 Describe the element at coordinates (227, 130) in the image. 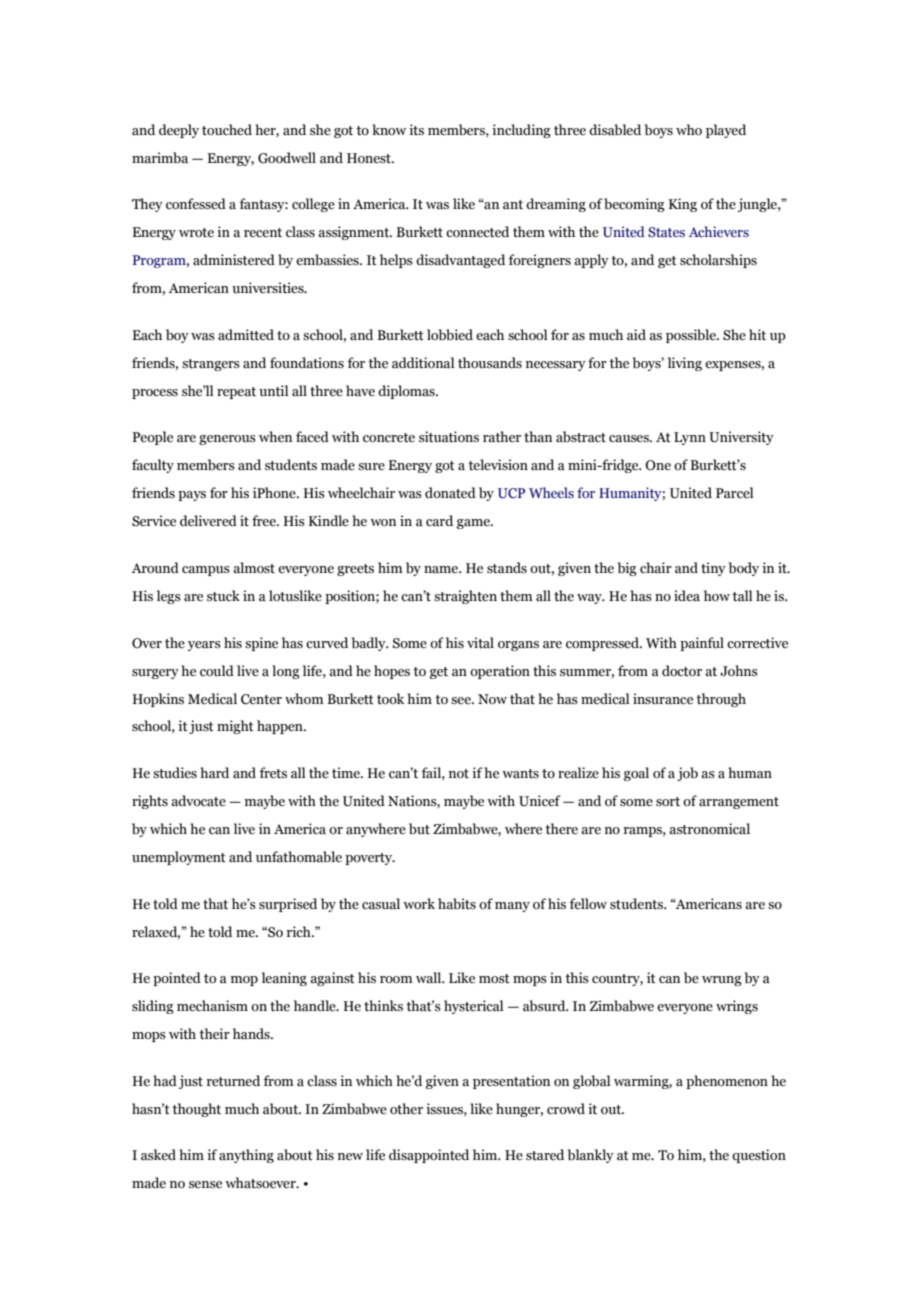

I see `touched` at that location.
